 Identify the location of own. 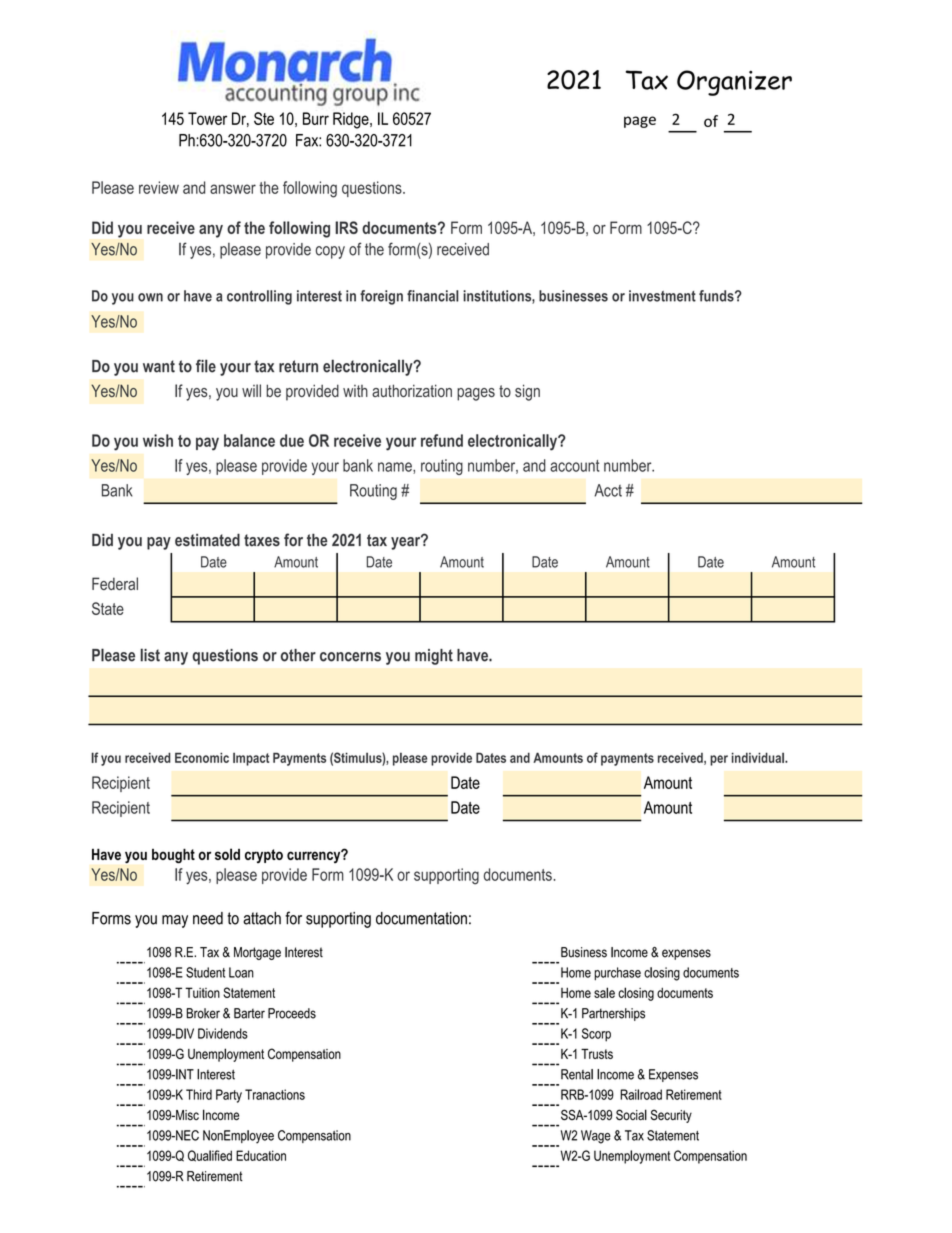
(150, 297).
